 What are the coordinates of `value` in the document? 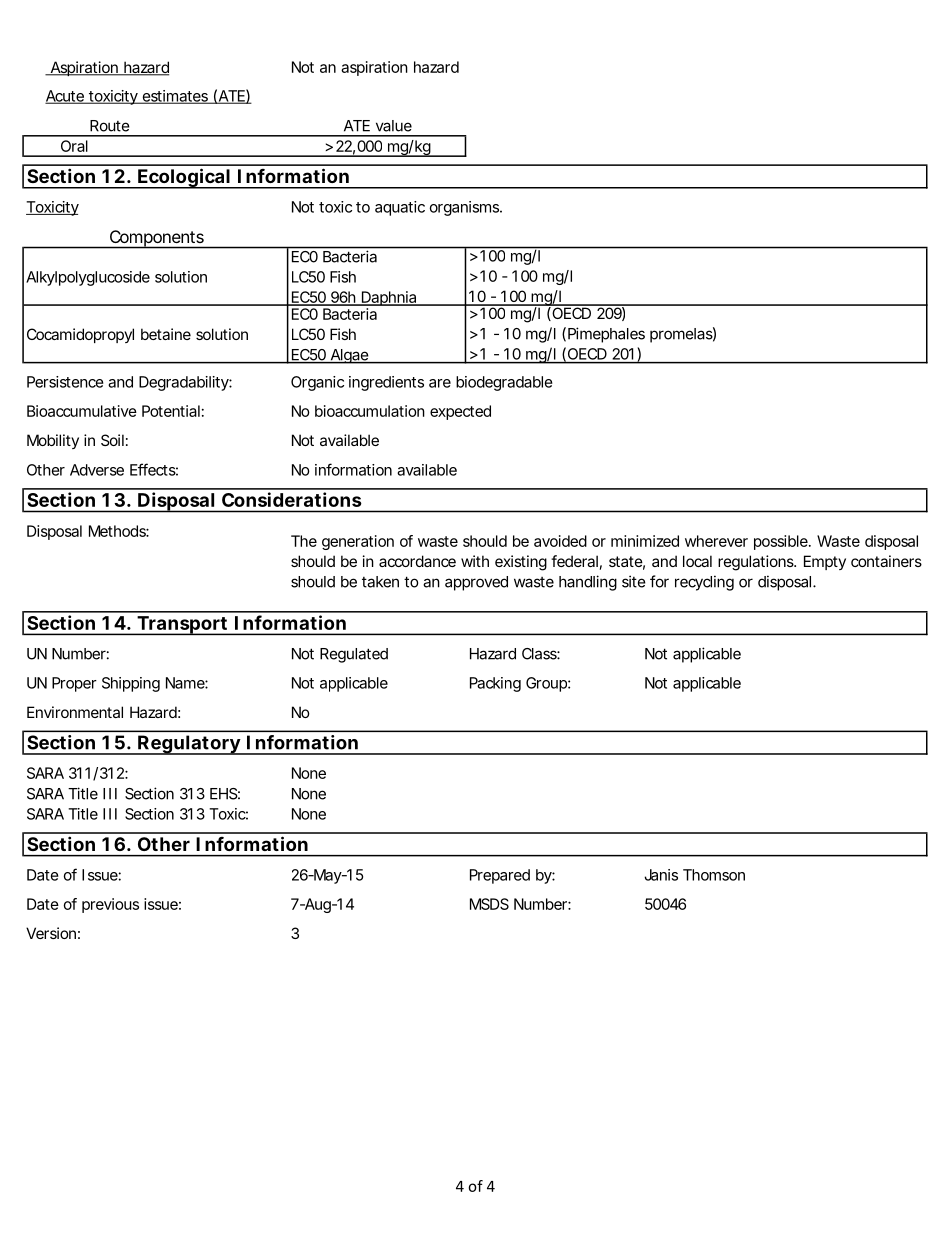 It's located at (394, 126).
